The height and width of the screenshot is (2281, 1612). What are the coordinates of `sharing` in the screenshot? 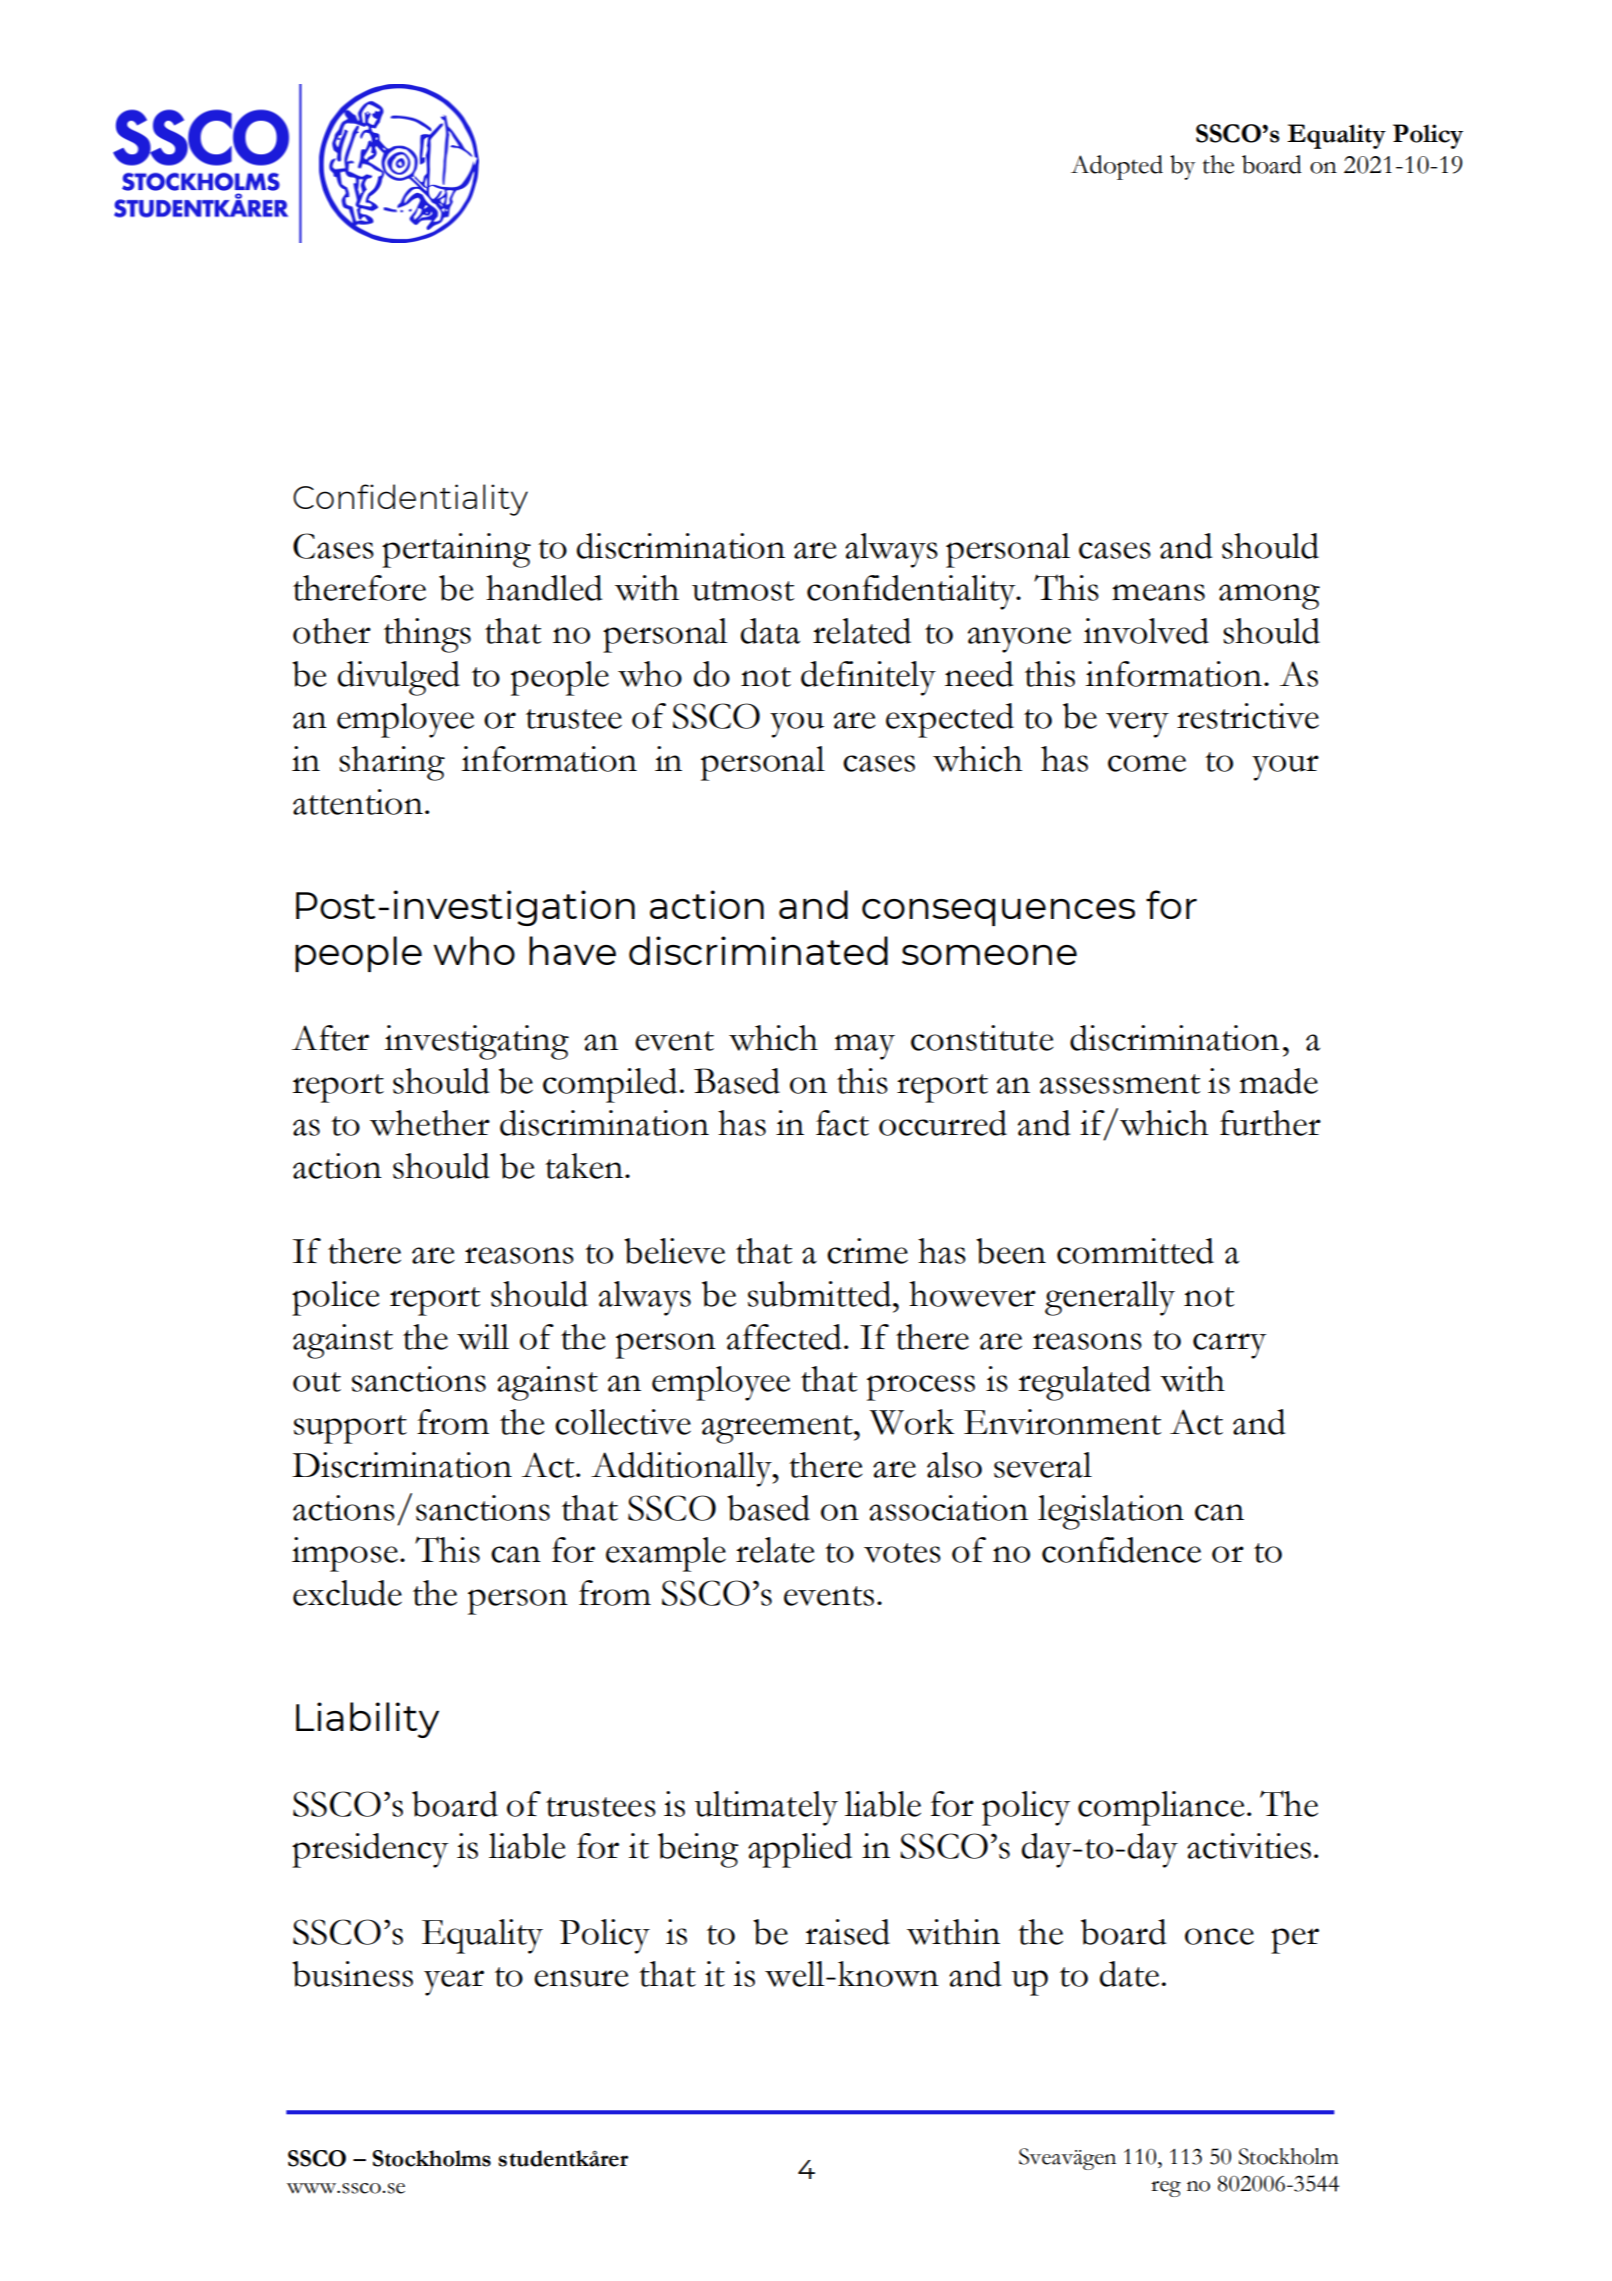 It's located at (392, 763).
